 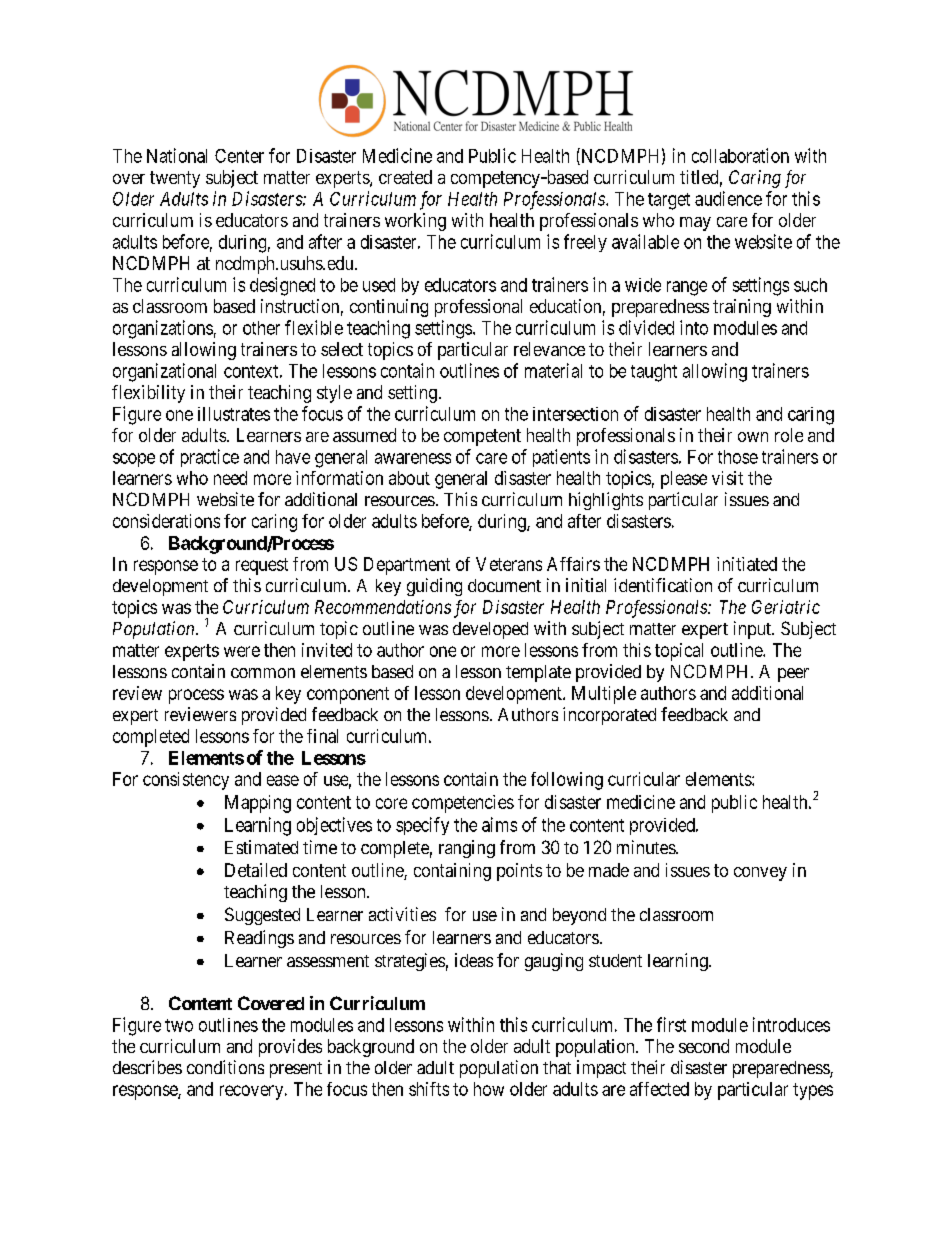 What do you see at coordinates (225, 1067) in the document?
I see `conditions` at bounding box center [225, 1067].
